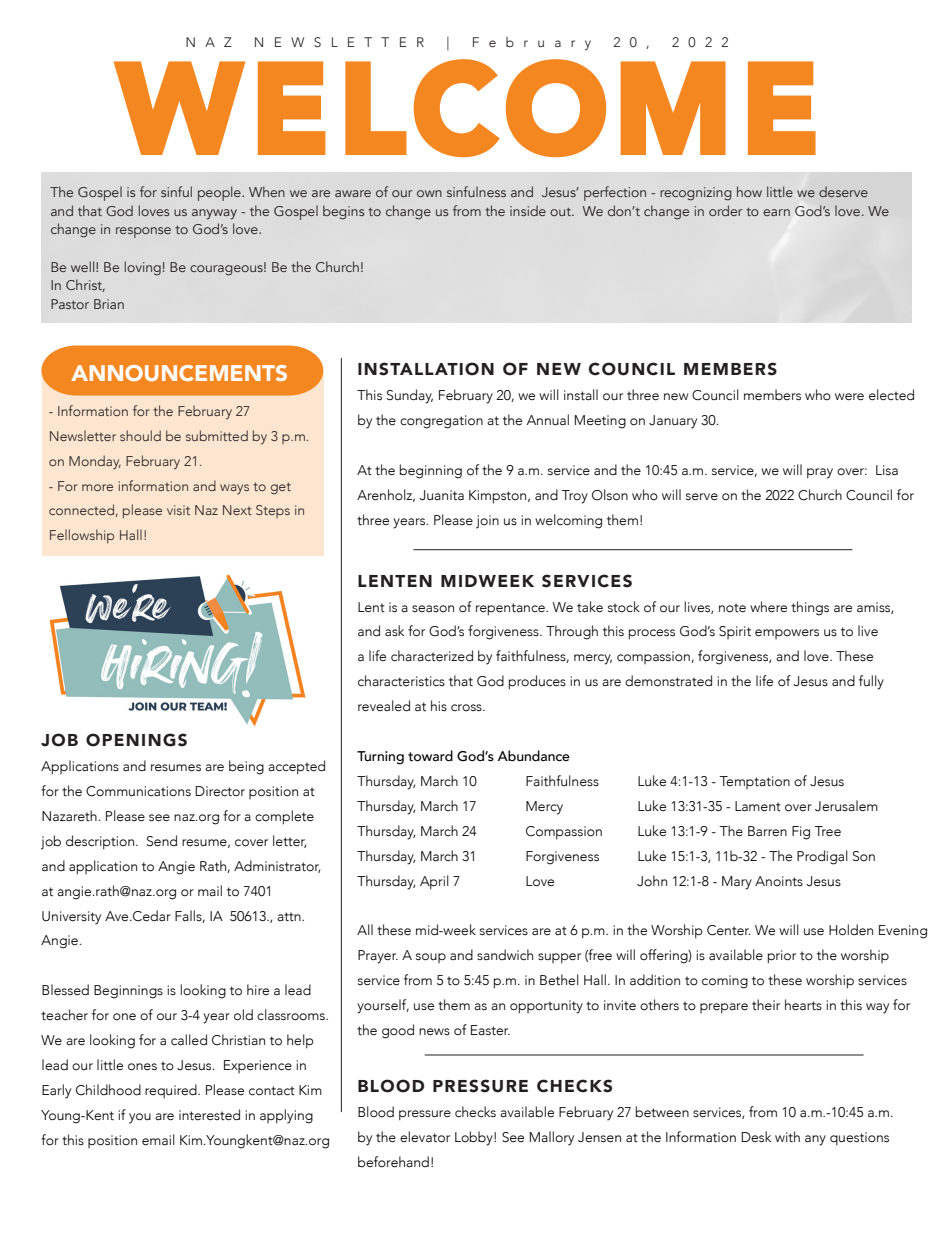 This screenshot has height=1233, width=952. Describe the element at coordinates (143, 232) in the screenshot. I see `response` at that location.
